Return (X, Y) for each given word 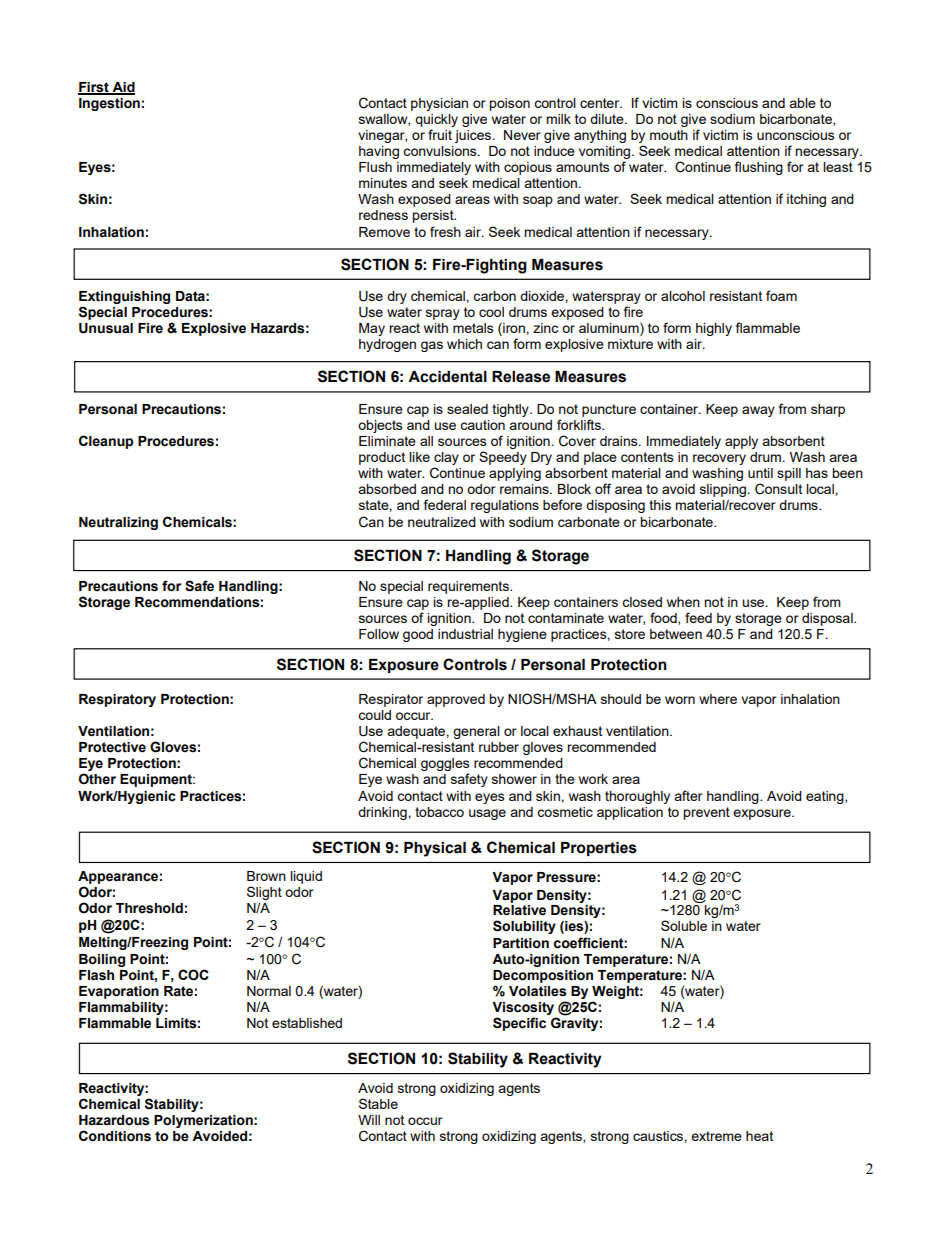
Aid (122, 88)
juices (474, 136)
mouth (669, 135)
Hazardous (114, 1120)
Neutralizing (118, 523)
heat (759, 1136)
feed (698, 617)
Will (369, 1120)
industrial (465, 634)
